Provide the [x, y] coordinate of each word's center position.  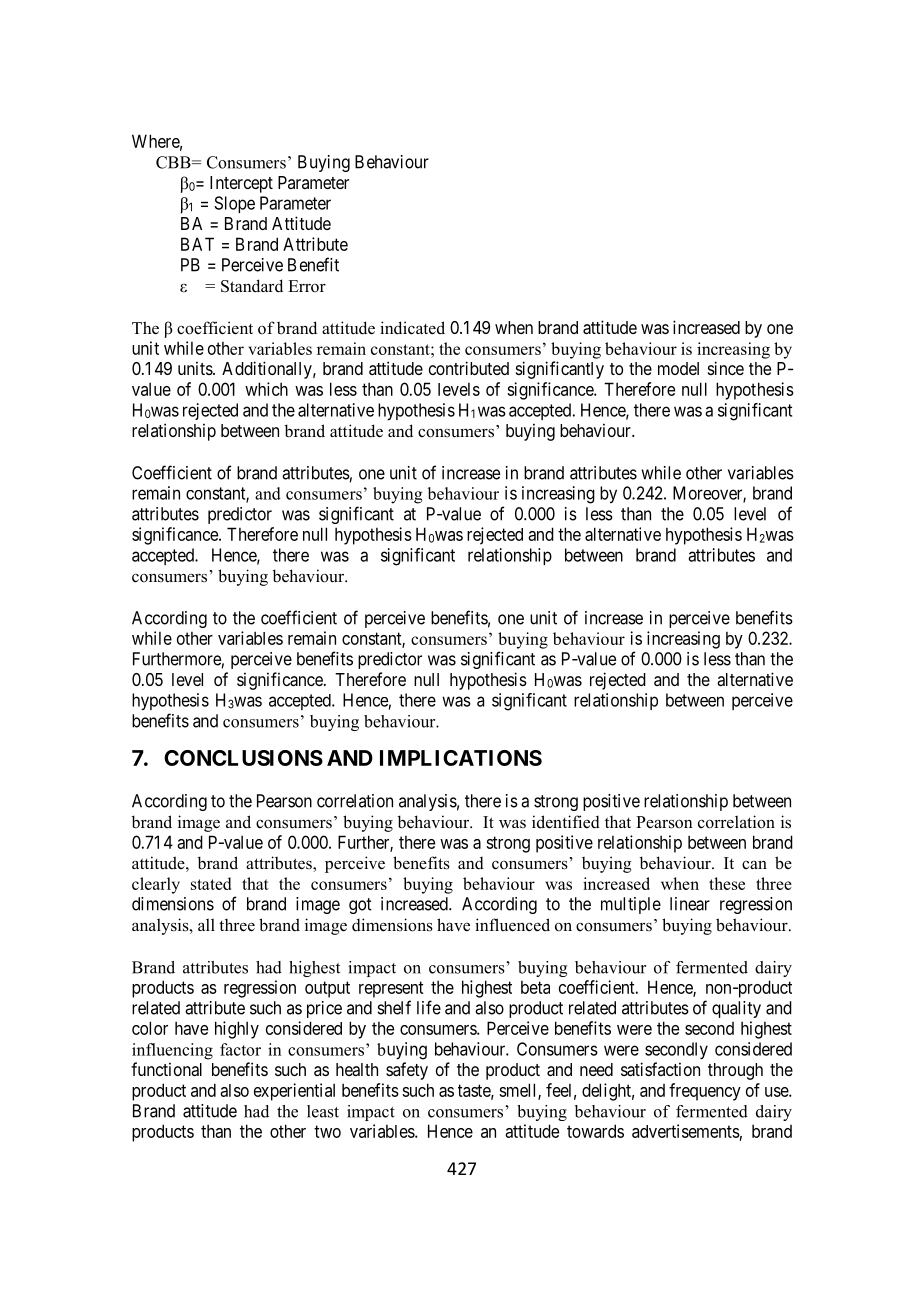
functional [166, 1069]
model [678, 368]
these [727, 883]
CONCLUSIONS [243, 758]
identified [566, 822]
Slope [234, 204]
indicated [412, 328]
